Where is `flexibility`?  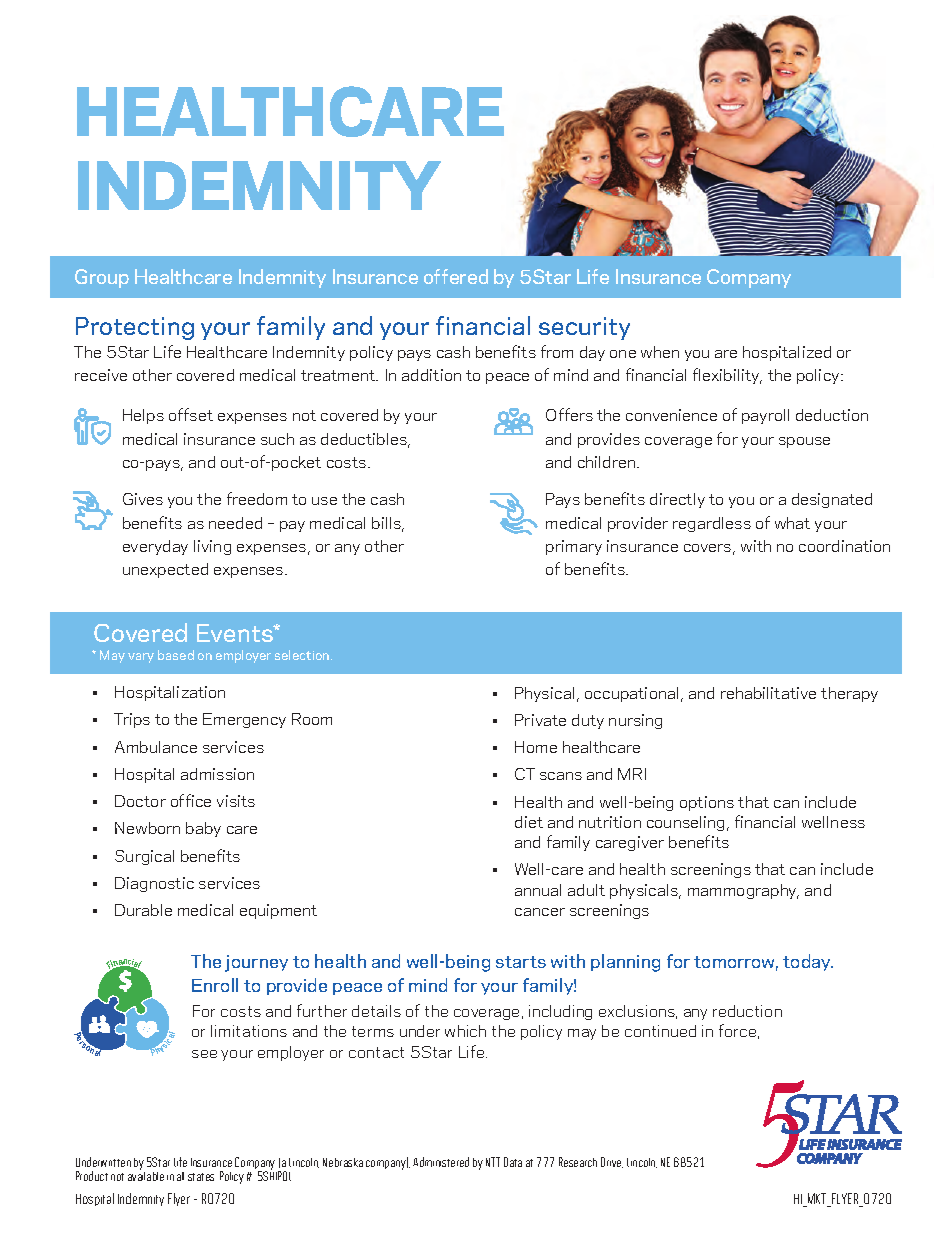
flexibility is located at coordinates (727, 376).
